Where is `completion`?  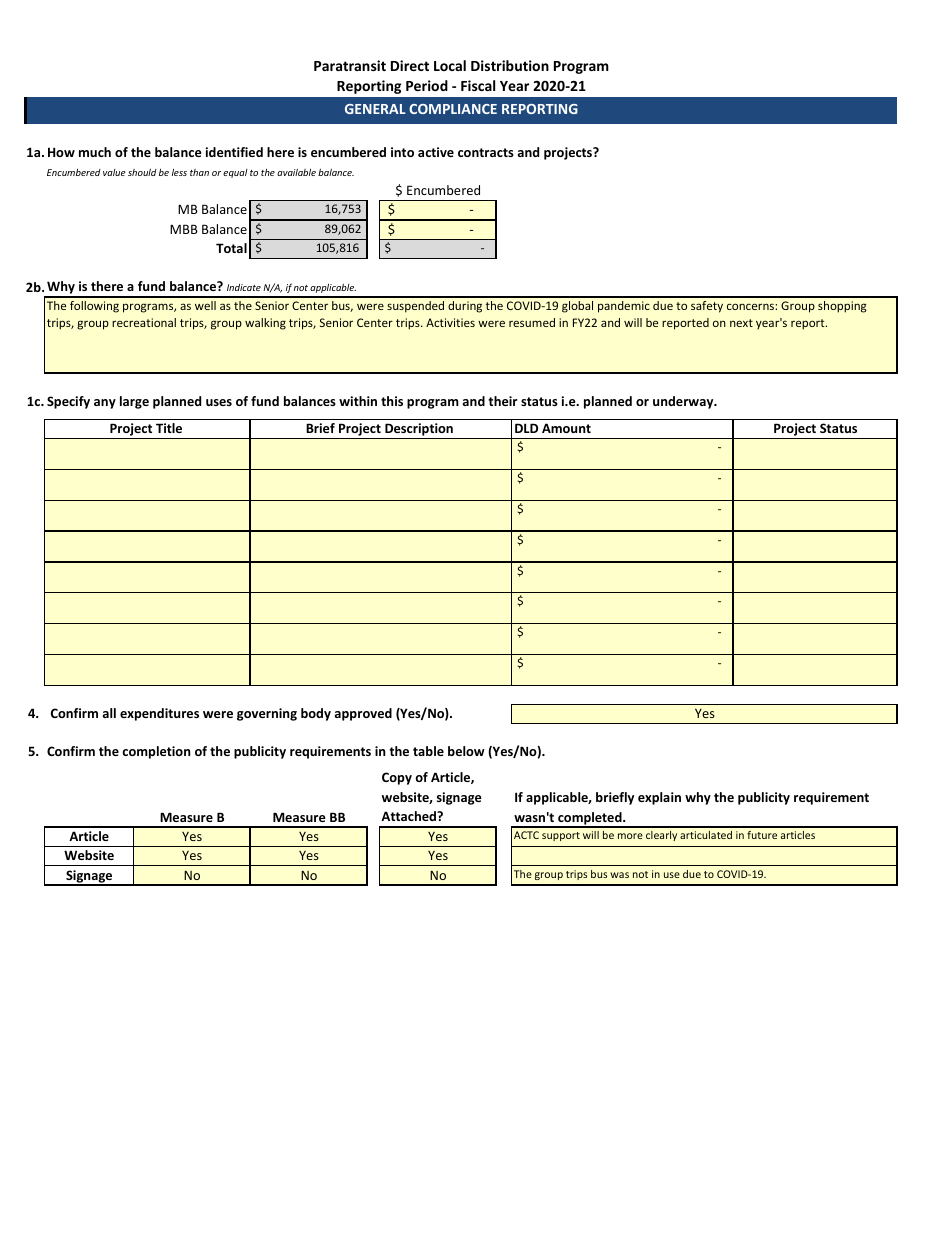 completion is located at coordinates (156, 752).
